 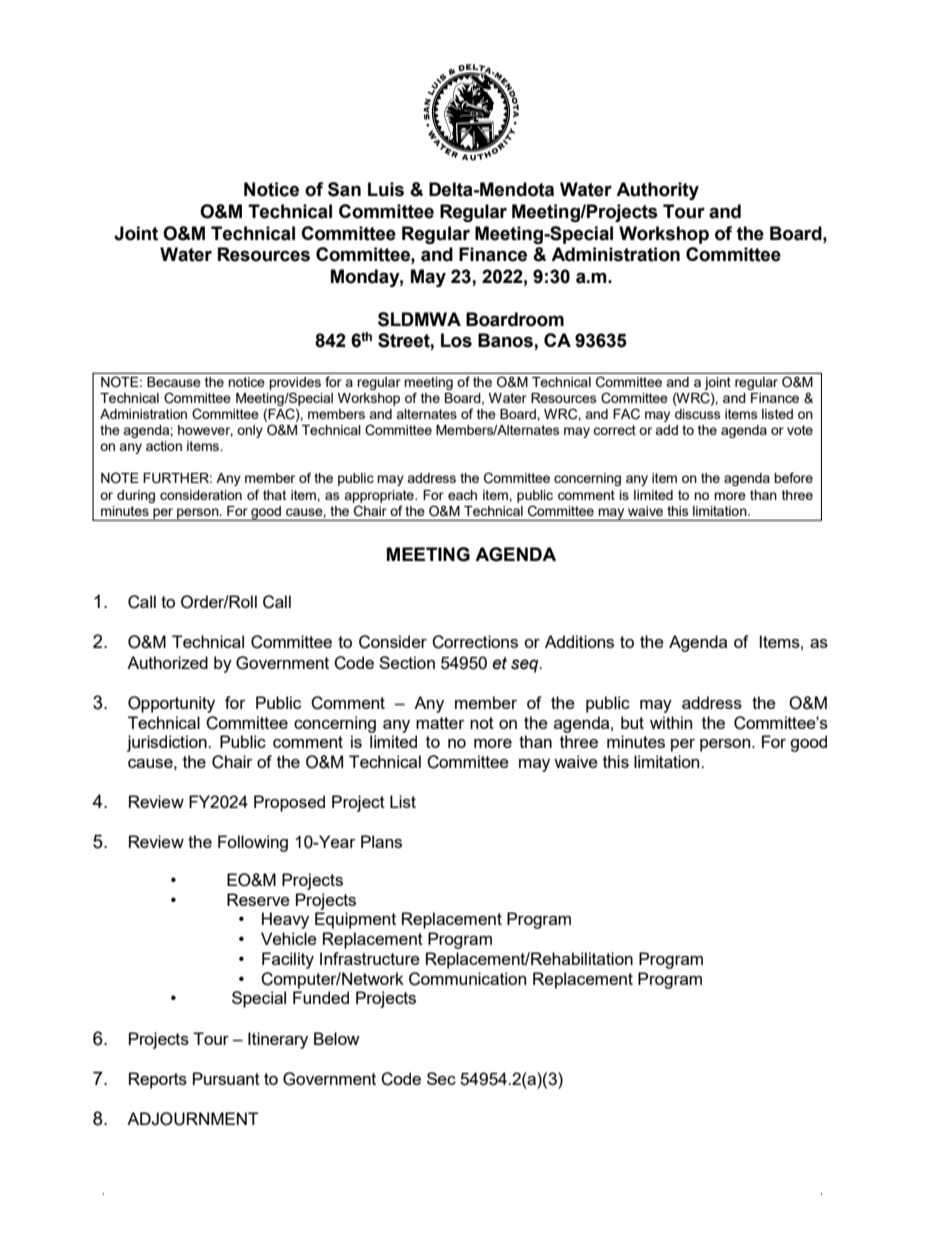 I want to click on Los, so click(x=456, y=340).
